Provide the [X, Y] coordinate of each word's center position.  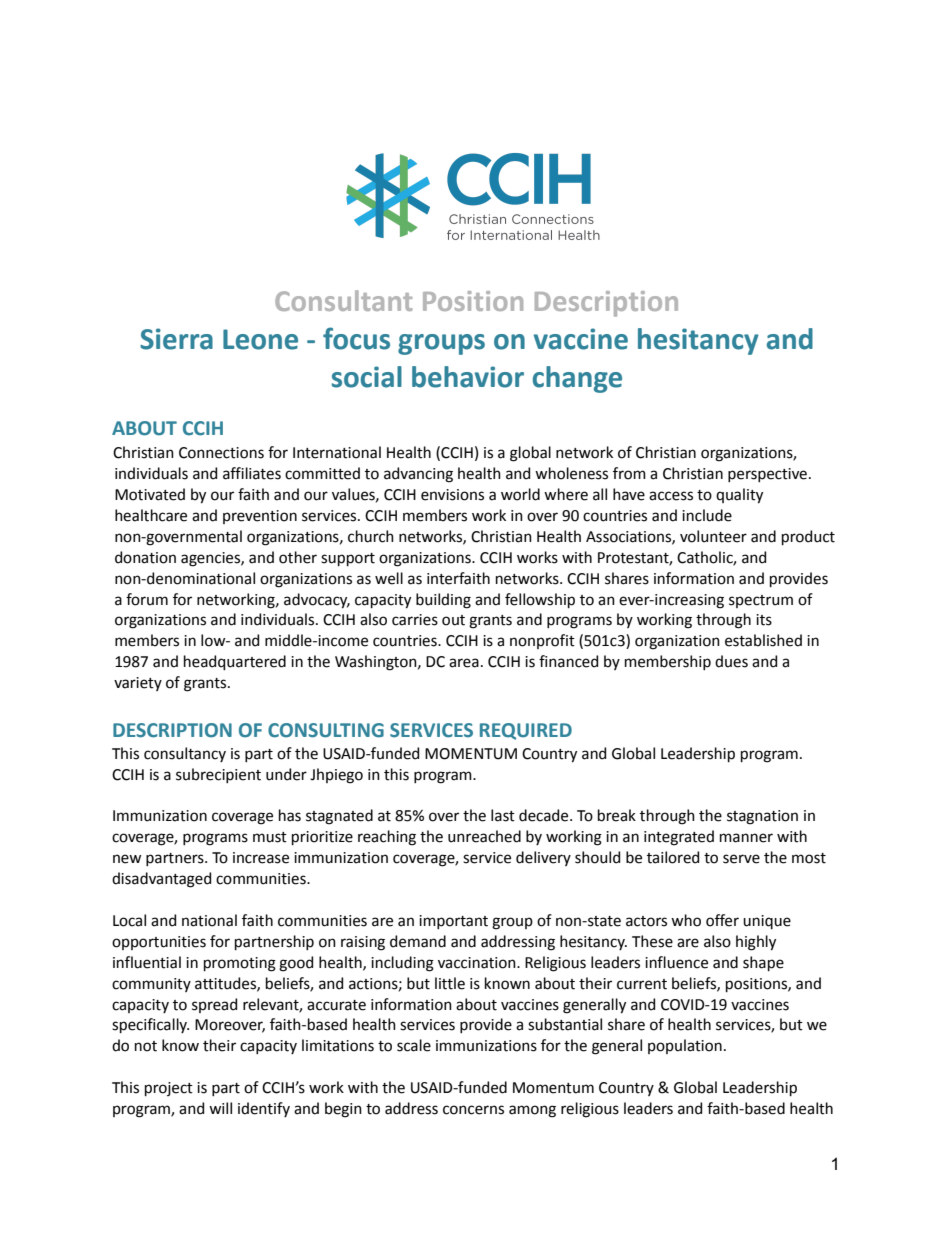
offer [722, 920]
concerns [473, 1110]
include [707, 515]
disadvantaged [161, 880]
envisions [452, 495]
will [220, 1108]
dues [731, 661]
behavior [468, 377]
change [577, 379]
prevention [260, 517]
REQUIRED [526, 731]
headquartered [235, 662]
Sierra [176, 339]
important [453, 922]
